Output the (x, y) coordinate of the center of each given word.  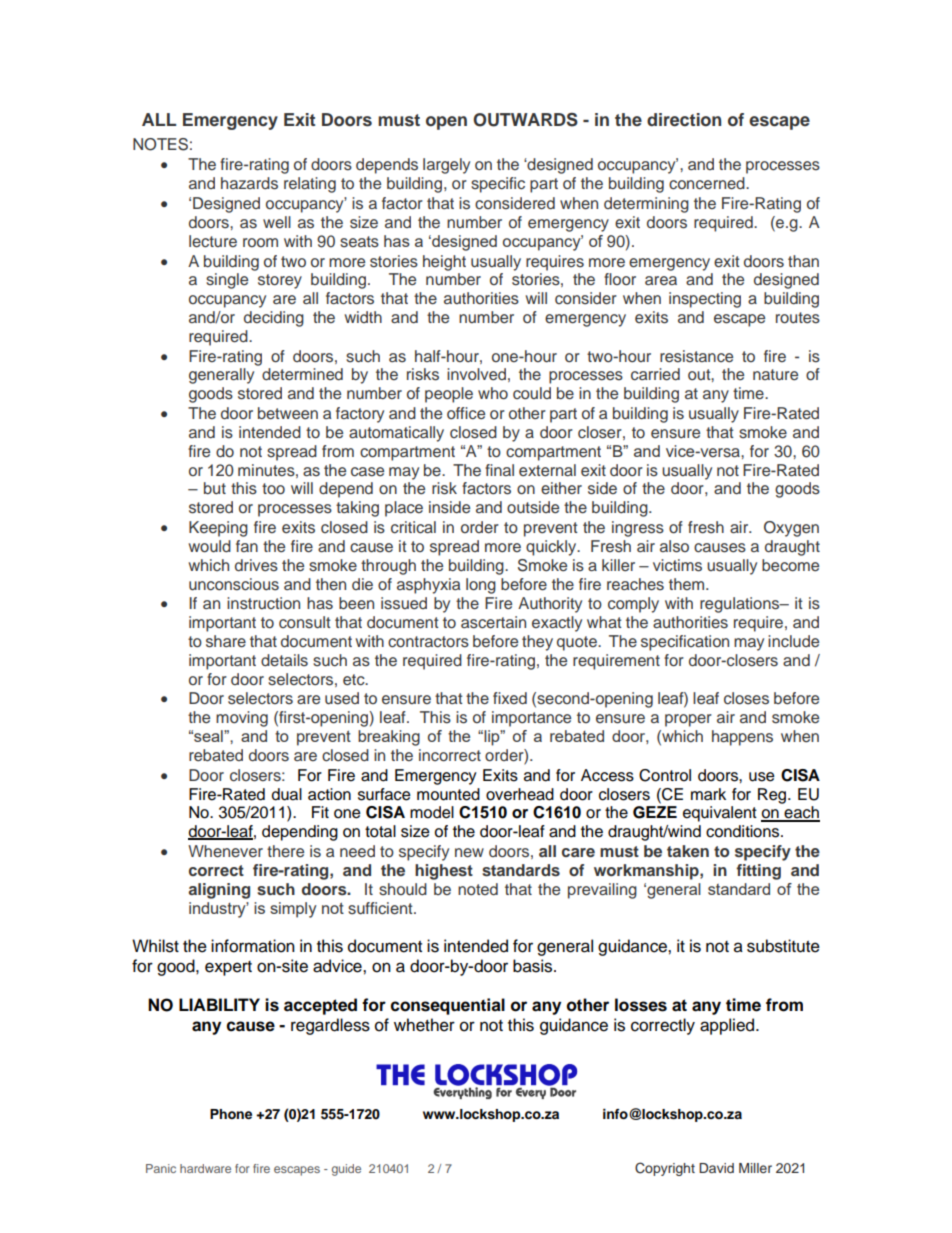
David (716, 1168)
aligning (219, 891)
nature (775, 374)
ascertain (493, 622)
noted (478, 889)
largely (446, 166)
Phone (231, 1114)
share (226, 641)
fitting (758, 872)
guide (346, 1170)
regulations (741, 605)
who (493, 393)
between (288, 413)
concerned (708, 183)
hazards (249, 183)
